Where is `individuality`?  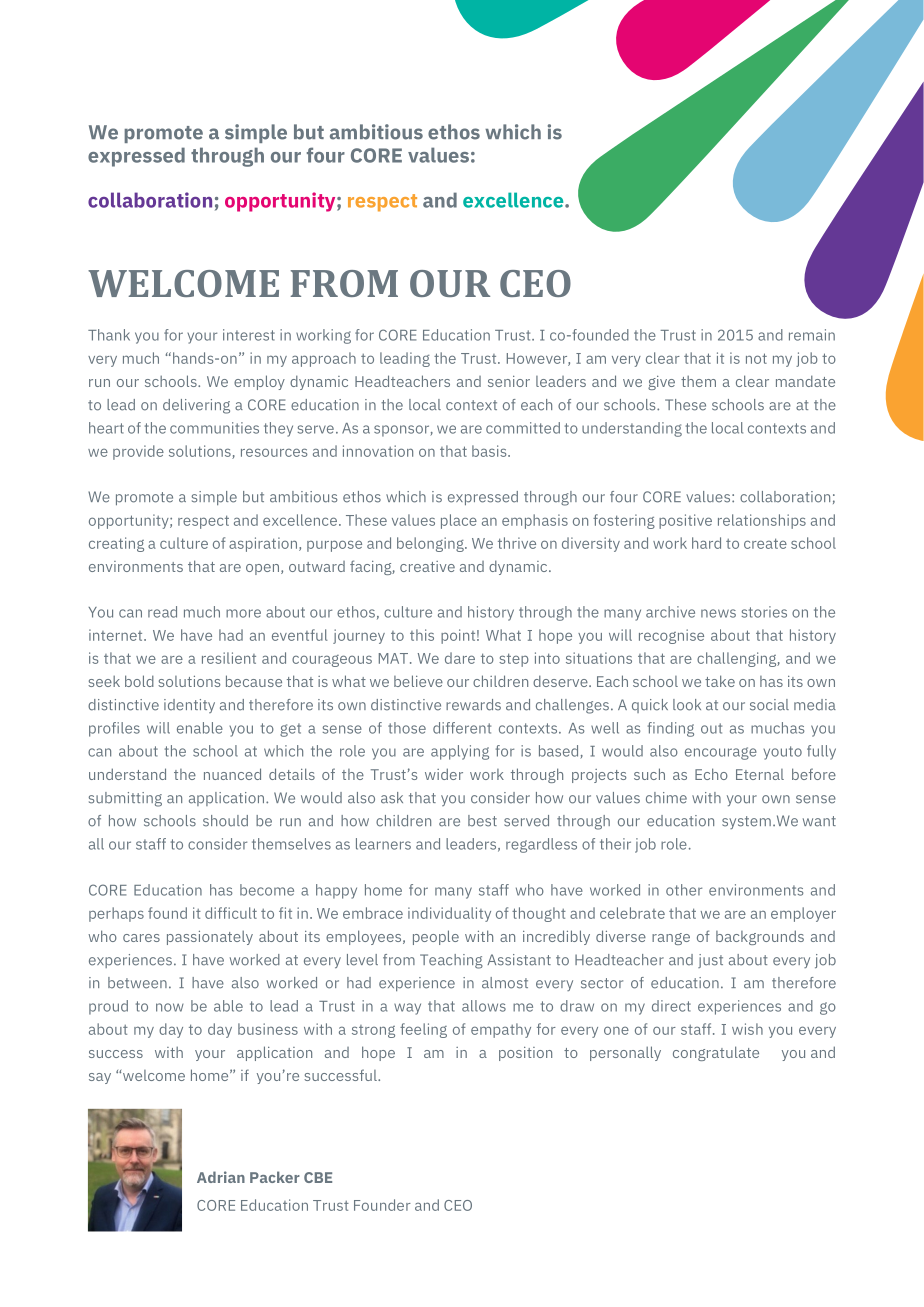
individuality is located at coordinates (449, 914).
